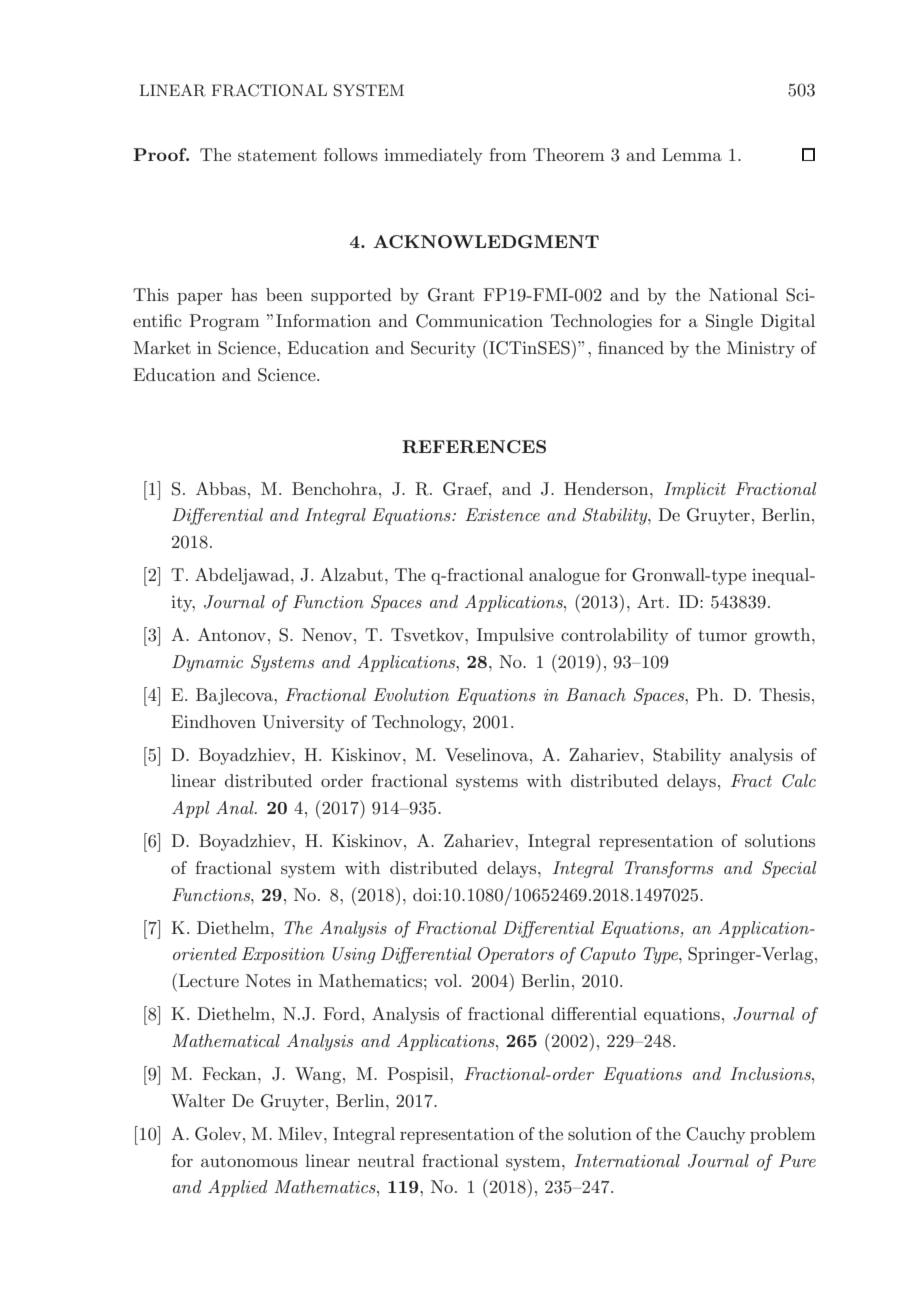  Describe the element at coordinates (692, 154) in the screenshot. I see `Lemma` at that location.
